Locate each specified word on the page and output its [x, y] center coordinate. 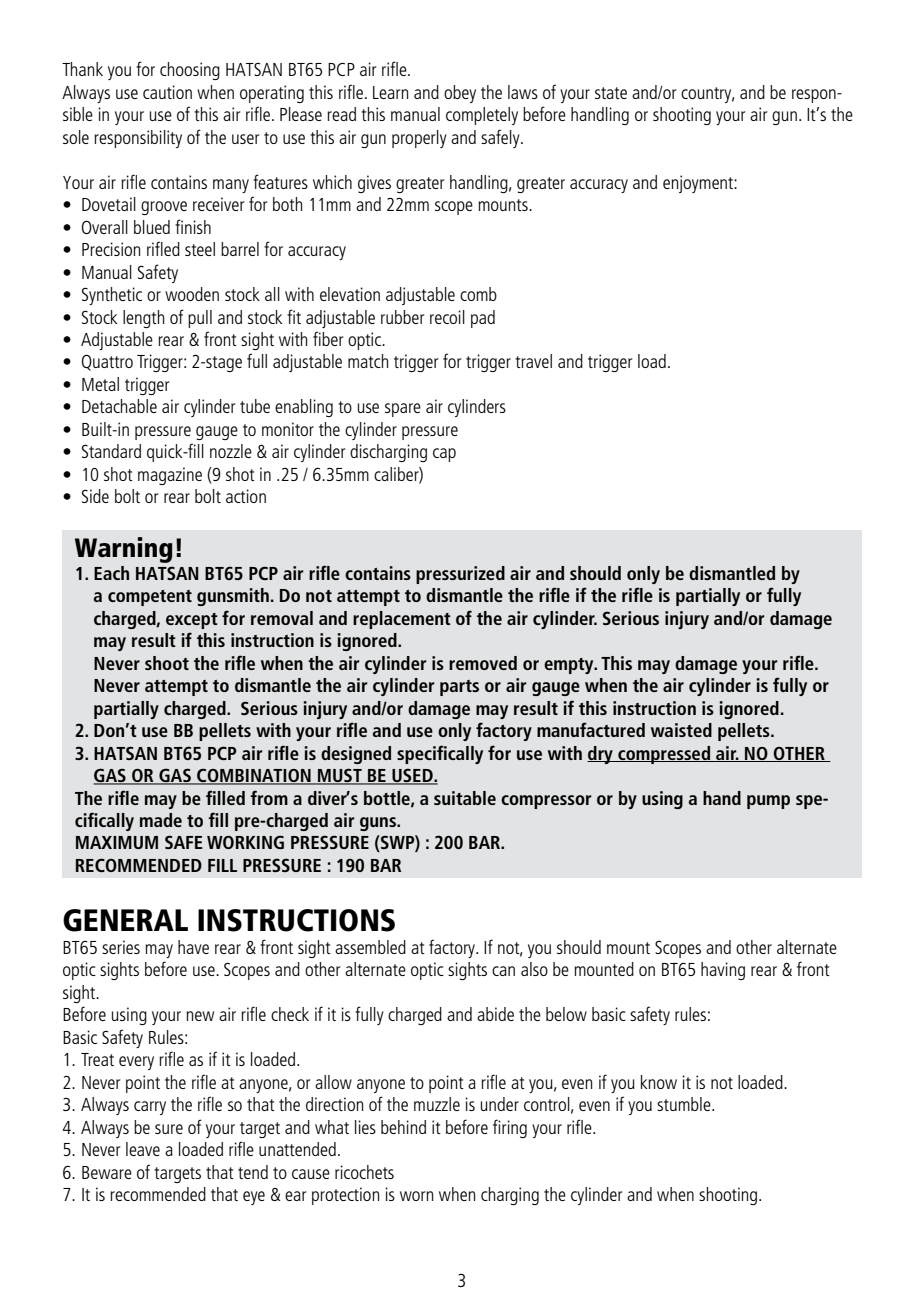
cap [444, 455]
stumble [685, 1104]
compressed [664, 755]
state [611, 93]
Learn [390, 92]
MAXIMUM [117, 842]
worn [416, 1196]
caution [167, 92]
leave [143, 1149]
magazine [170, 476]
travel [533, 361]
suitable [465, 798]
